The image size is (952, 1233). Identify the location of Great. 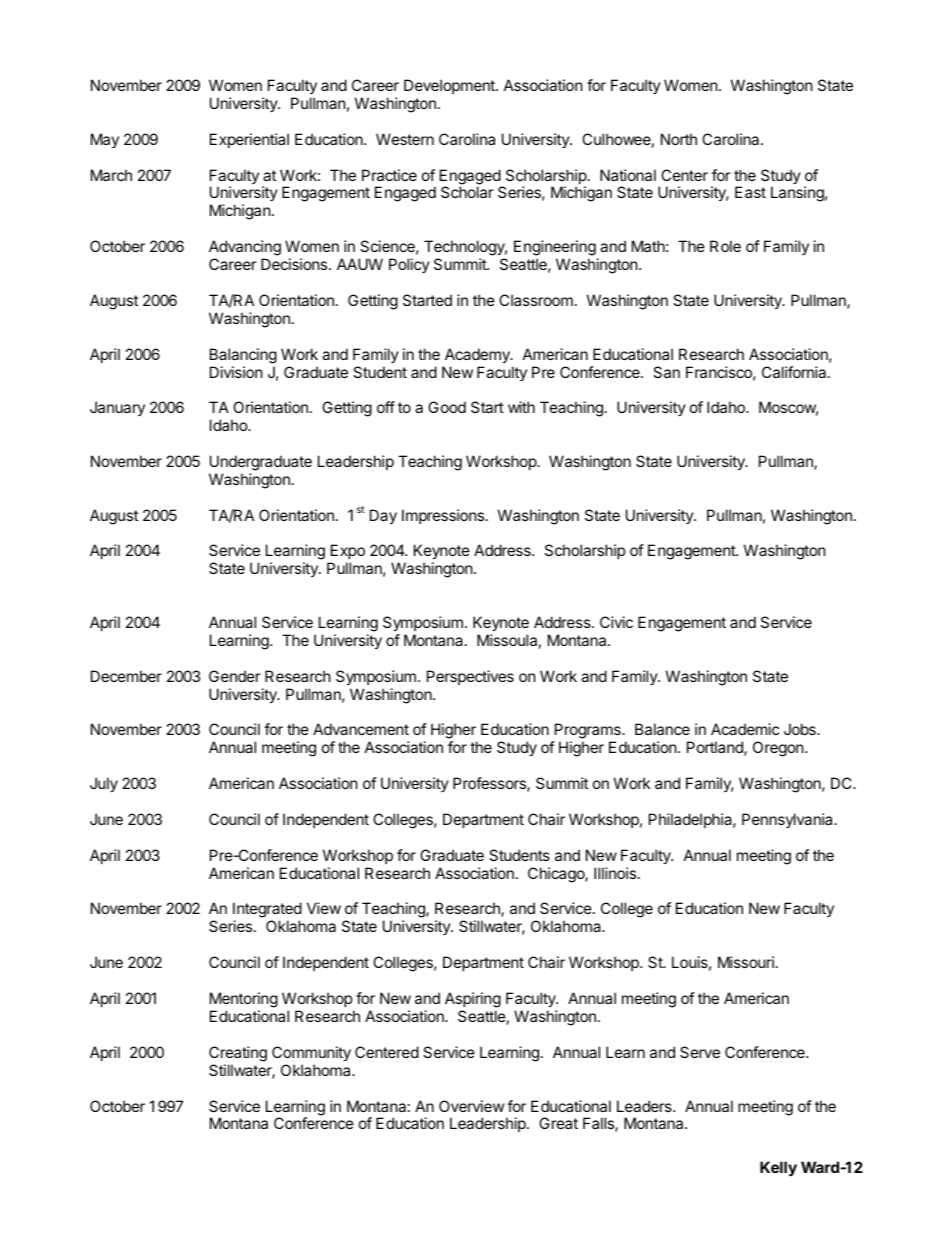
(558, 1123).
